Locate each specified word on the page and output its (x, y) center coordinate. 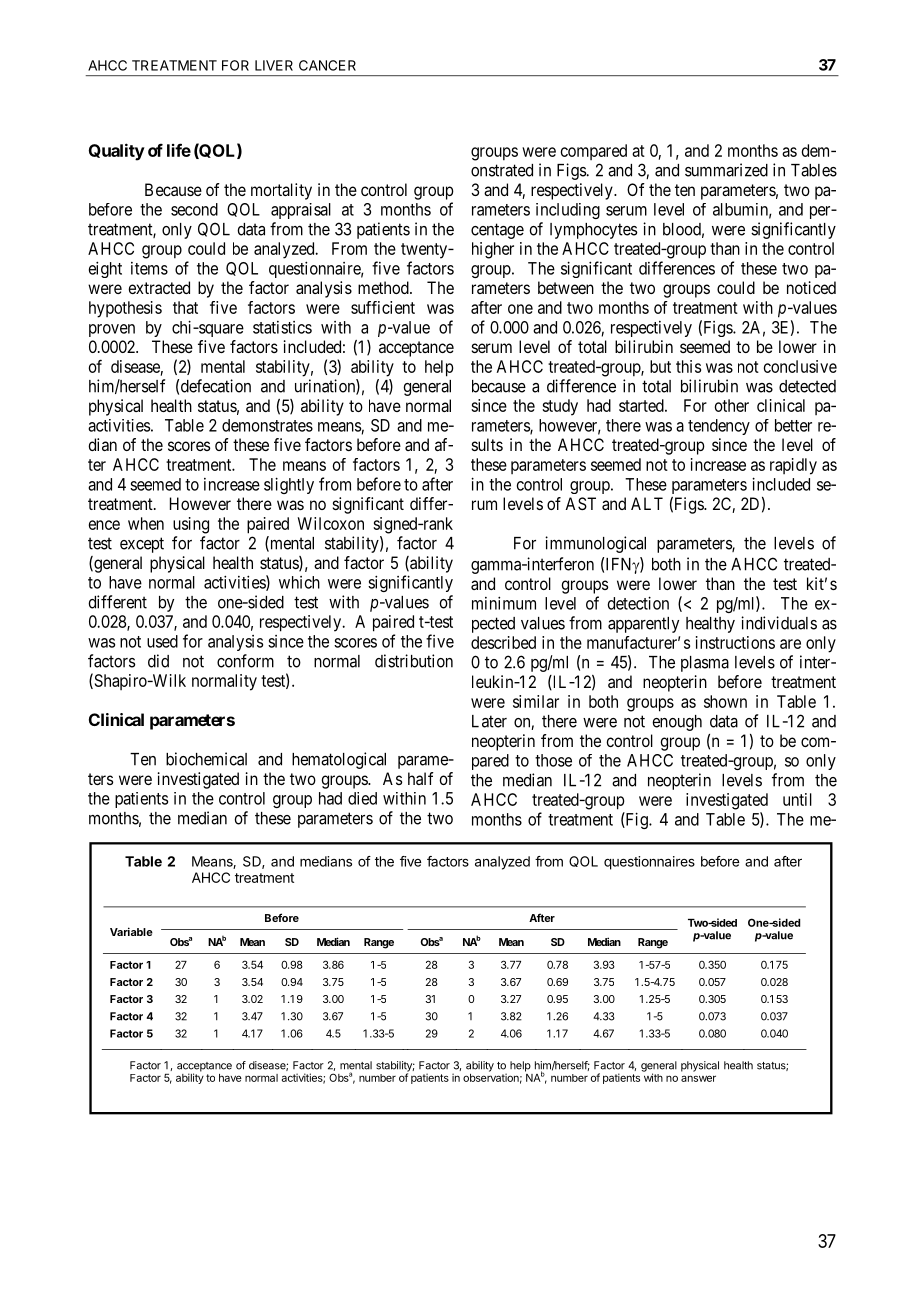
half (421, 778)
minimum (504, 603)
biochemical (206, 759)
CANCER (327, 65)
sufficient (383, 307)
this (688, 366)
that (185, 307)
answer (698, 1078)
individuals (779, 623)
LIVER (274, 65)
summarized (726, 170)
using (191, 525)
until (797, 799)
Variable (131, 931)
